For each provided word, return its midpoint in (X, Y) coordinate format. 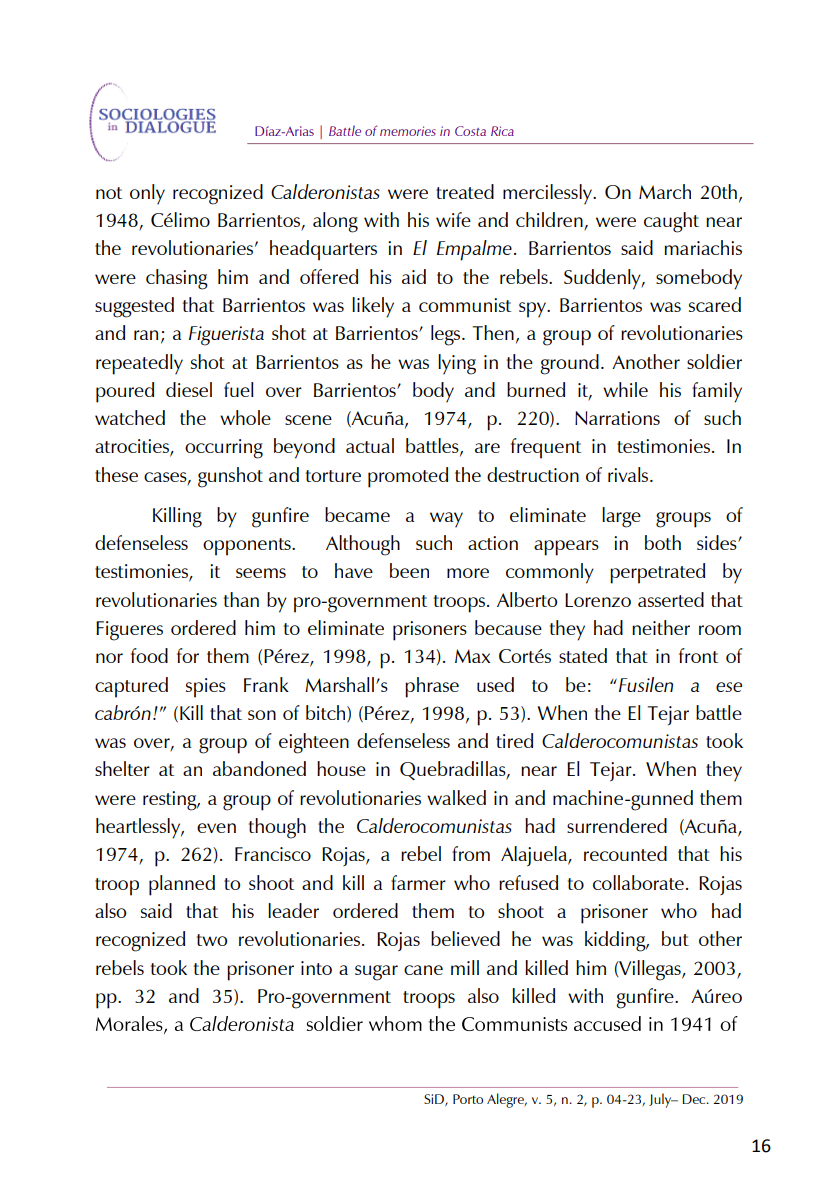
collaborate (638, 882)
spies (206, 688)
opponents (248, 547)
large (621, 517)
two (212, 940)
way (446, 520)
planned (182, 885)
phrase (432, 687)
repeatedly (139, 364)
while (625, 389)
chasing (177, 279)
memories (408, 131)
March (665, 191)
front (698, 655)
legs (447, 335)
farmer (418, 882)
